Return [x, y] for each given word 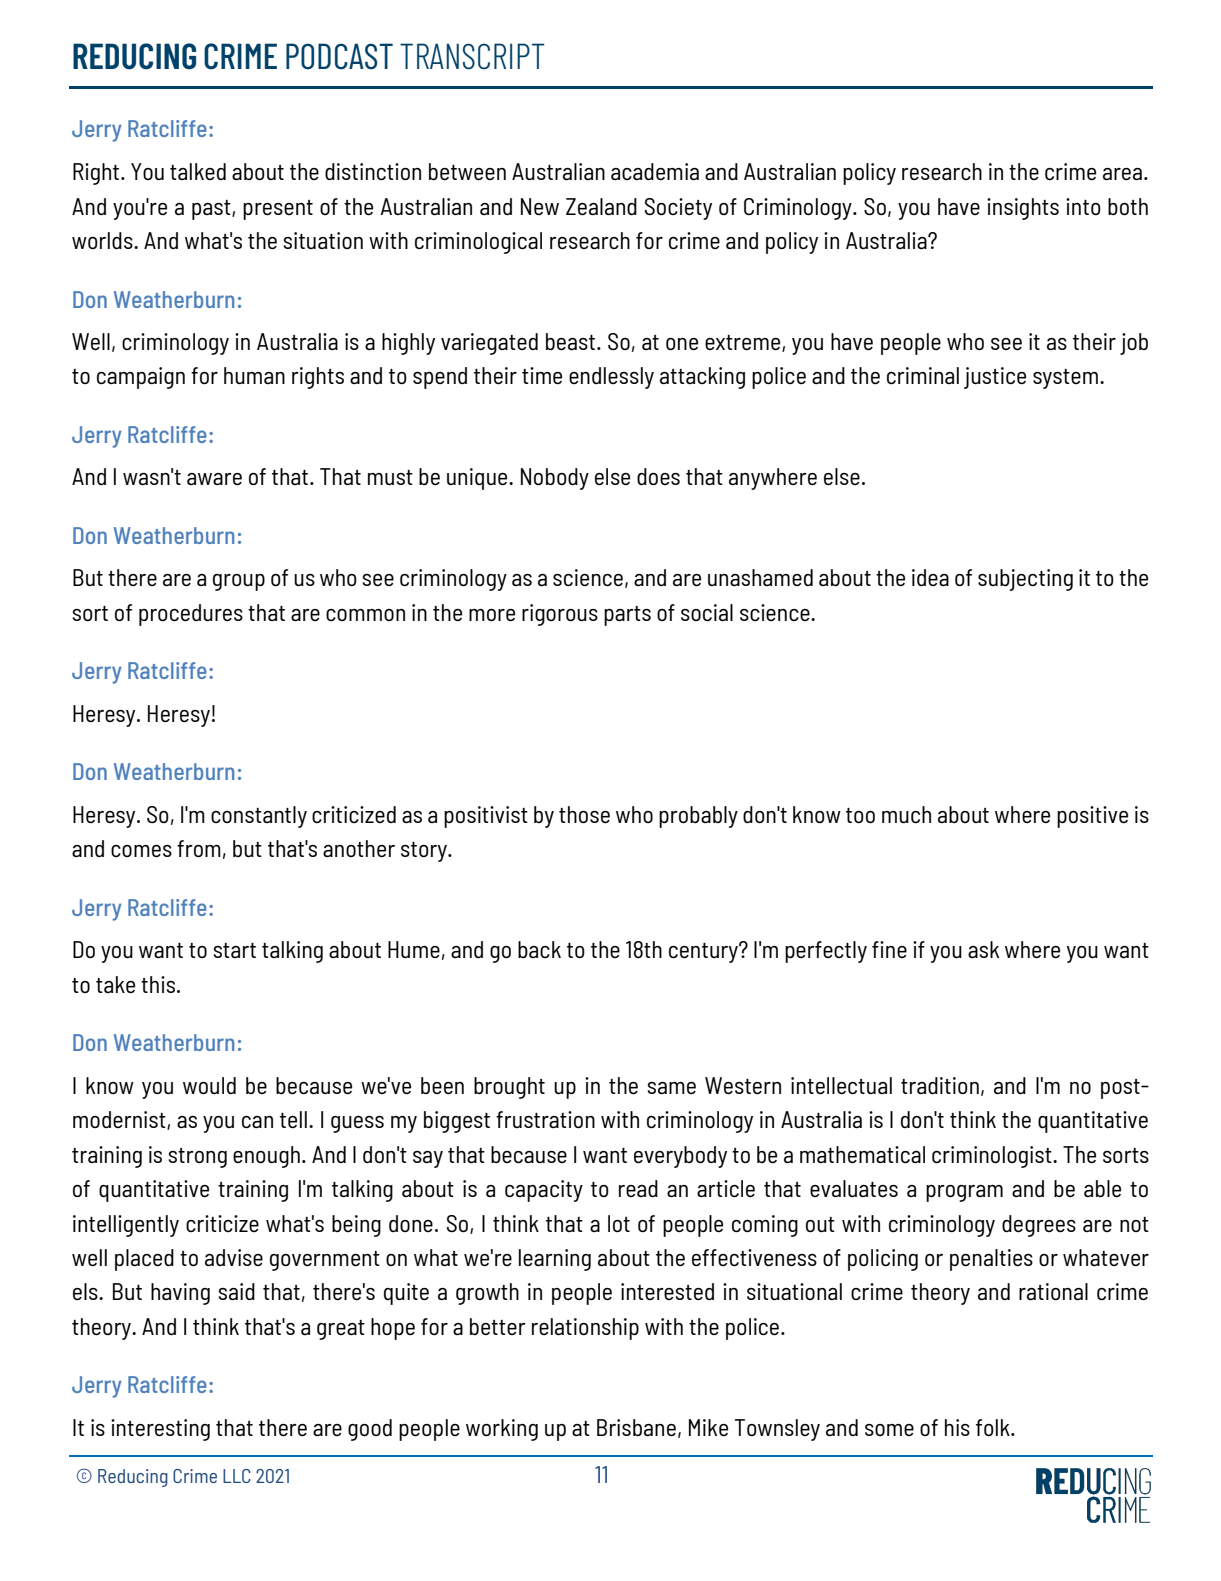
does [658, 476]
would [209, 1085]
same [672, 1088]
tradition [940, 1085]
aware [214, 479]
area [1122, 174]
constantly [259, 817]
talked [198, 171]
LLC [237, 1476]
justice [995, 378]
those [584, 814]
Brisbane [636, 1427]
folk [994, 1427]
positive [1092, 817]
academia [655, 171]
